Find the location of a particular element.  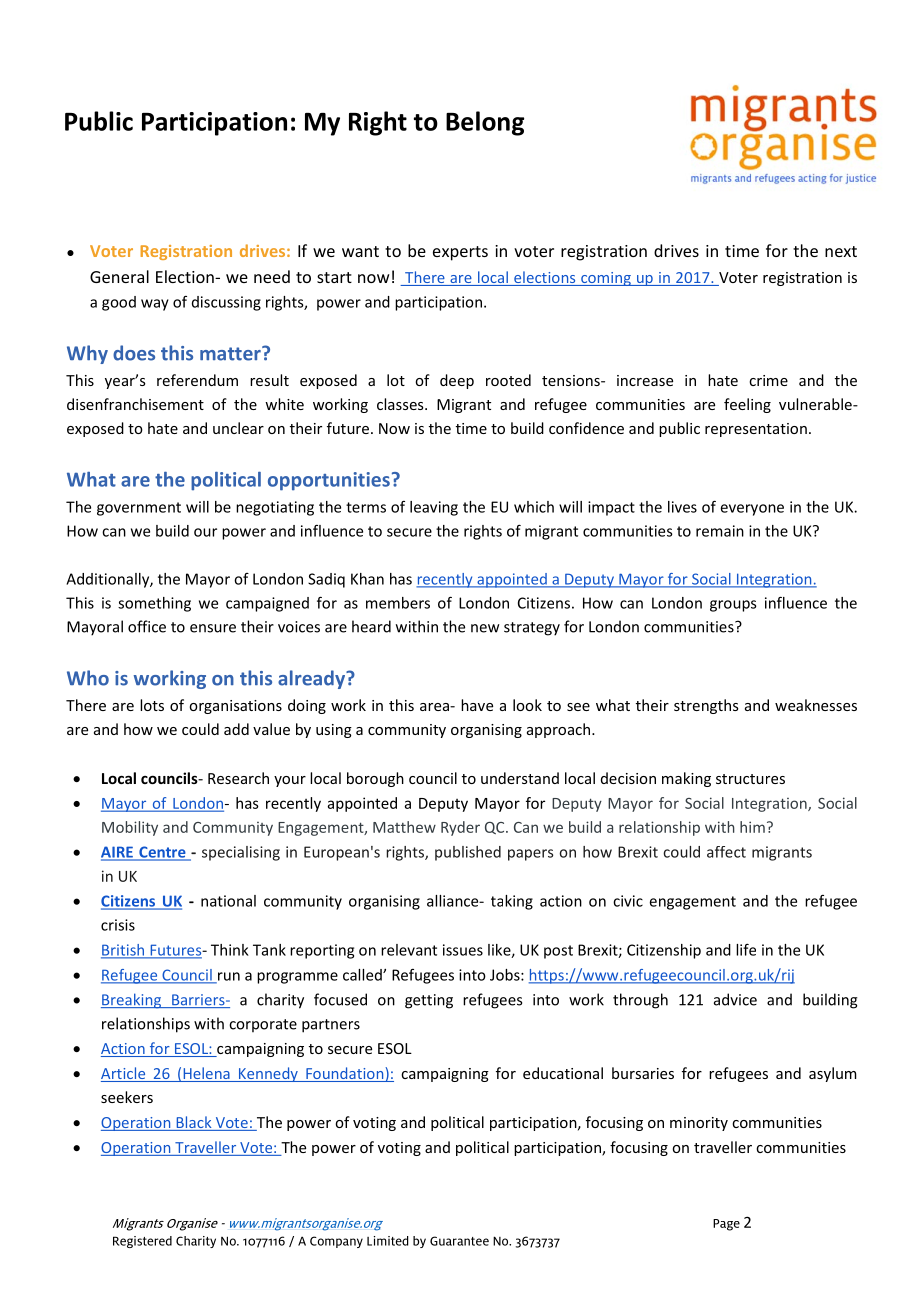

next is located at coordinates (841, 251).
